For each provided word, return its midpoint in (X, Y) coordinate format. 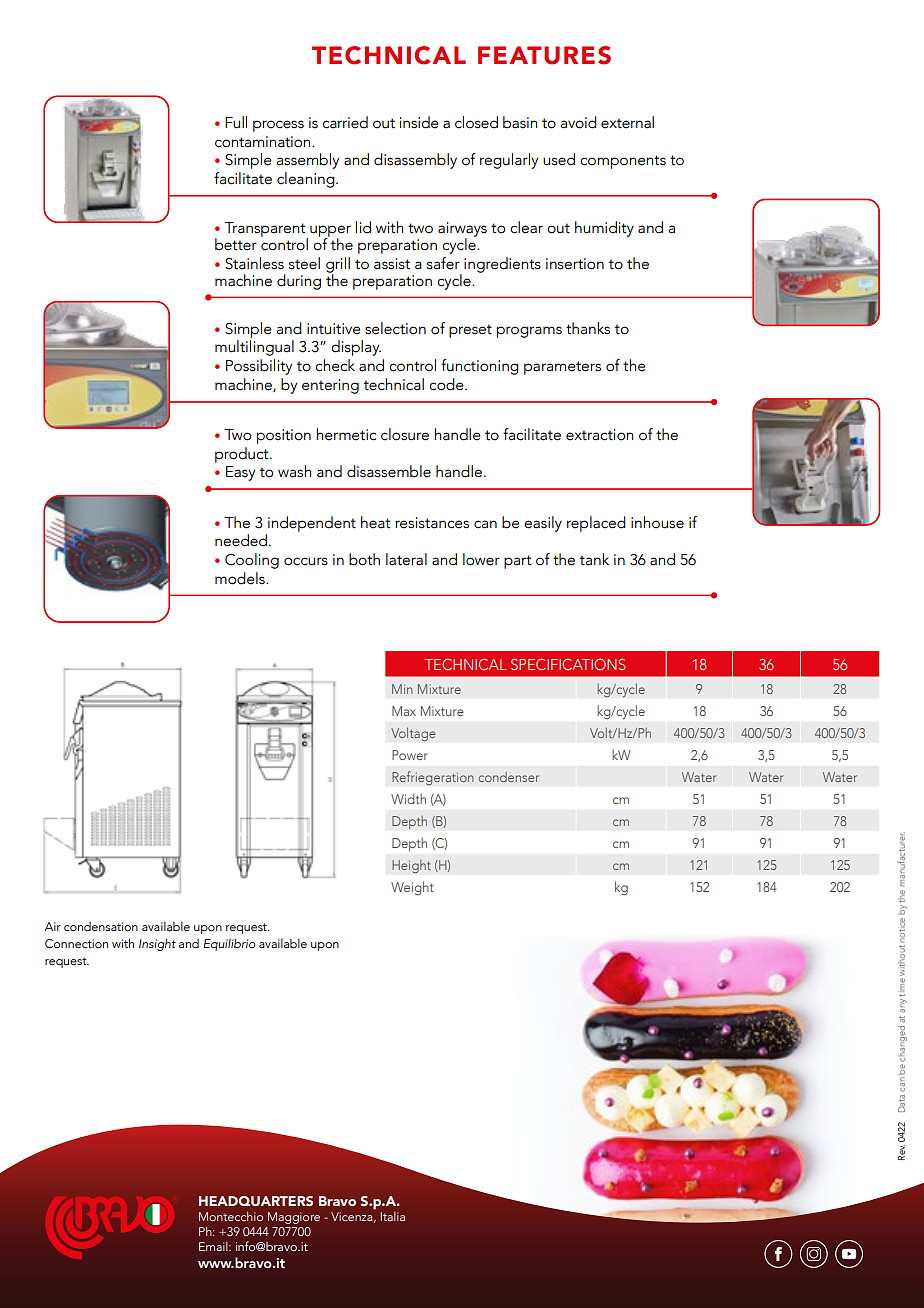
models (241, 578)
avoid (579, 122)
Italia (392, 1216)
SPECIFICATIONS (568, 664)
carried (345, 122)
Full (236, 122)
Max (404, 711)
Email (214, 1246)
